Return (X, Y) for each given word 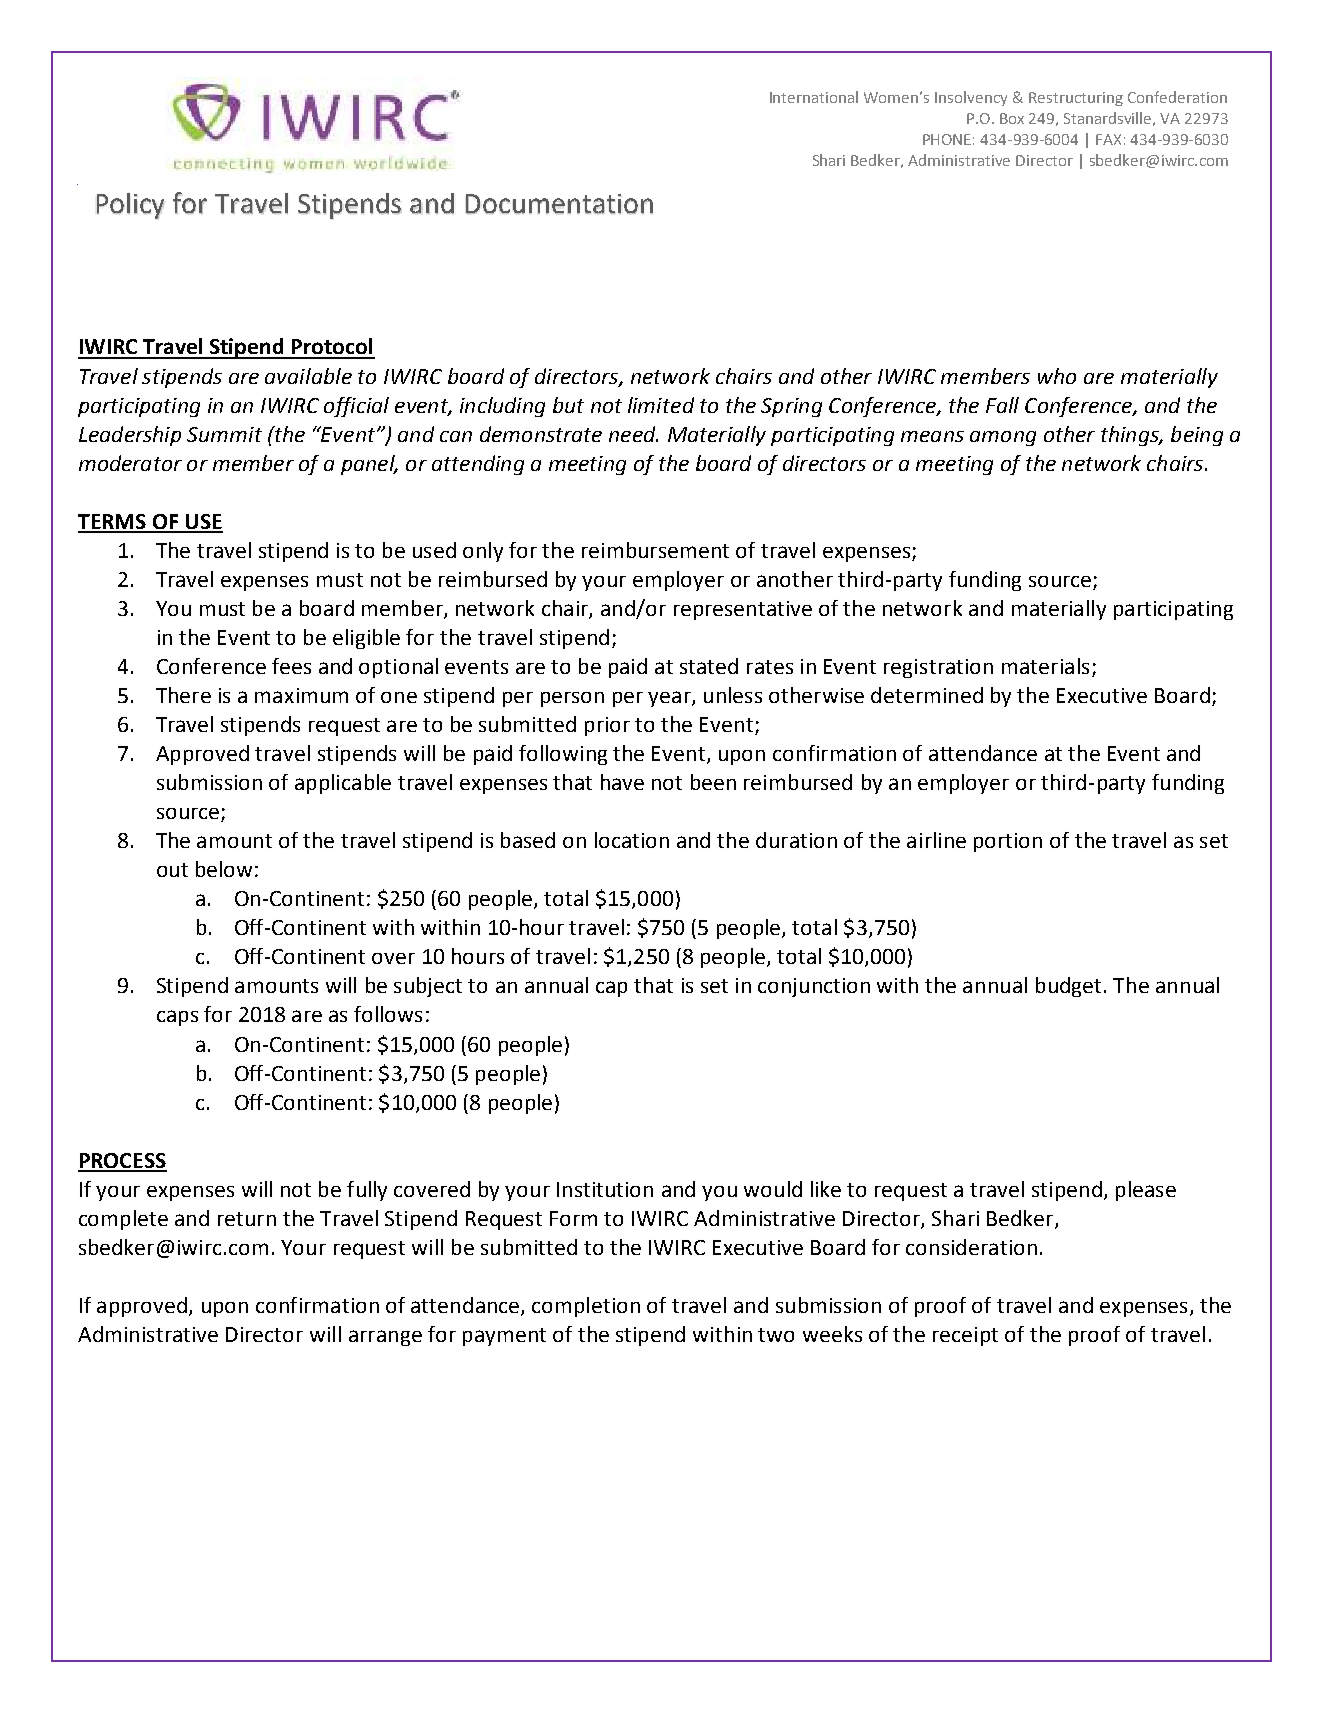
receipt (965, 1336)
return (247, 1219)
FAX (1108, 139)
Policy (131, 206)
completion (586, 1307)
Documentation (559, 204)
